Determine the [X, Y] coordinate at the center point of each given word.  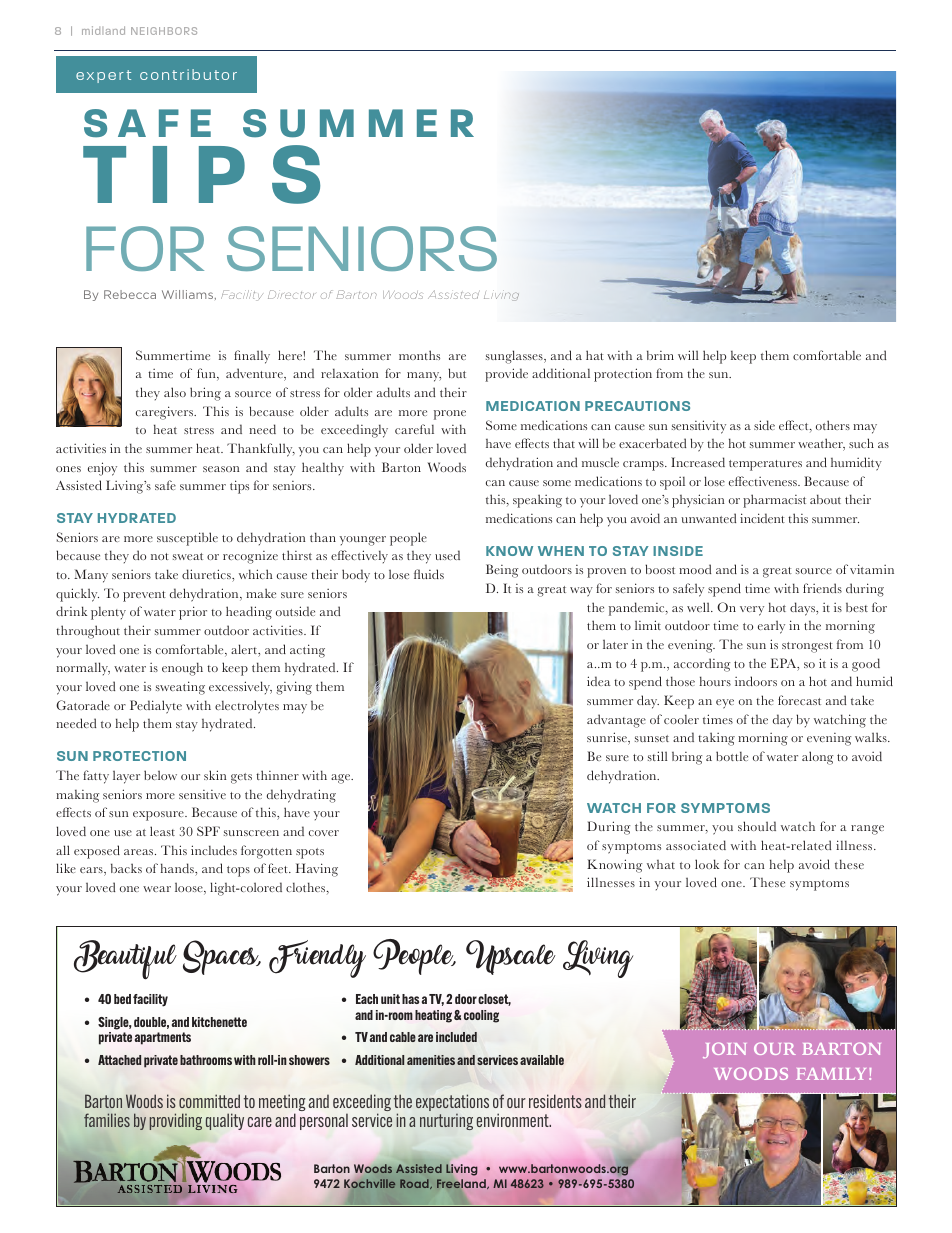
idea [599, 681]
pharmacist [774, 501]
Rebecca [130, 294]
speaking [537, 501]
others [833, 425]
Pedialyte [156, 707]
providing [175, 1121]
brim [660, 355]
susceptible [187, 539]
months [419, 355]
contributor [188, 74]
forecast [799, 700]
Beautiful [125, 960]
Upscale [511, 957]
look [707, 864]
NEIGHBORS [164, 31]
